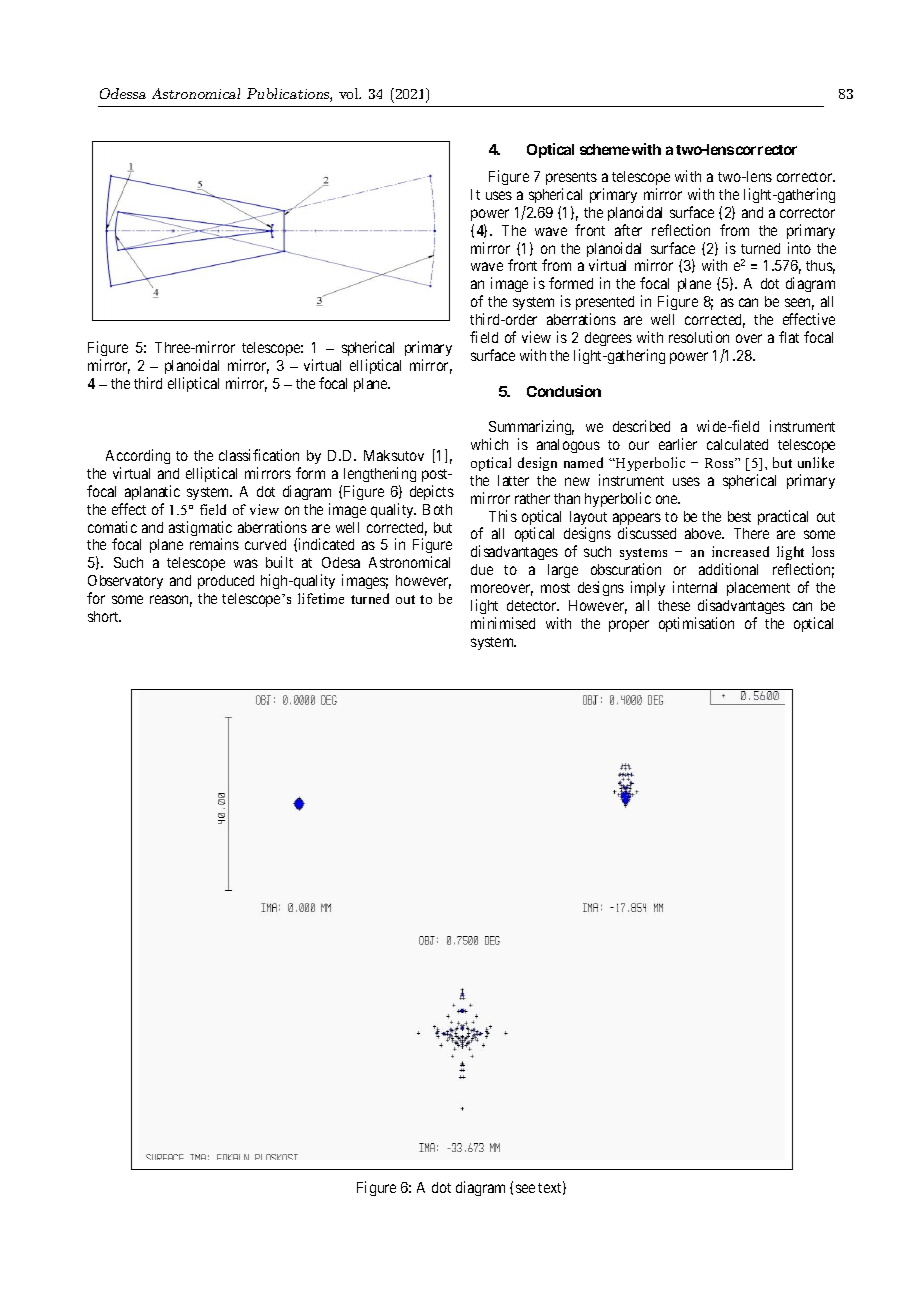  I want to click on produced, so click(226, 582).
